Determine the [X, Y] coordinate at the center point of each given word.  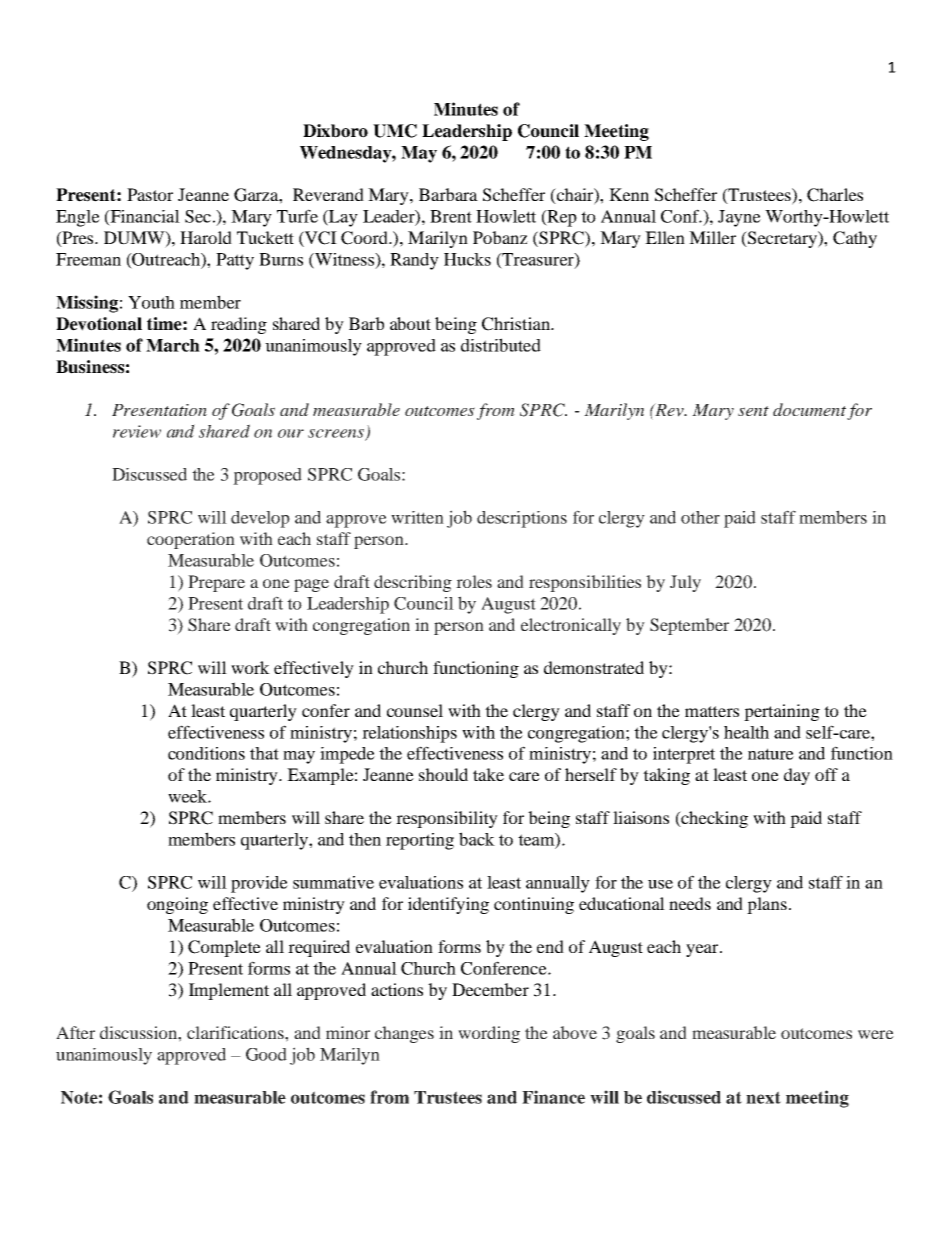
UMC [395, 131]
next [763, 1097]
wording [489, 1034]
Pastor [150, 194]
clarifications [236, 1032]
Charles [835, 195]
